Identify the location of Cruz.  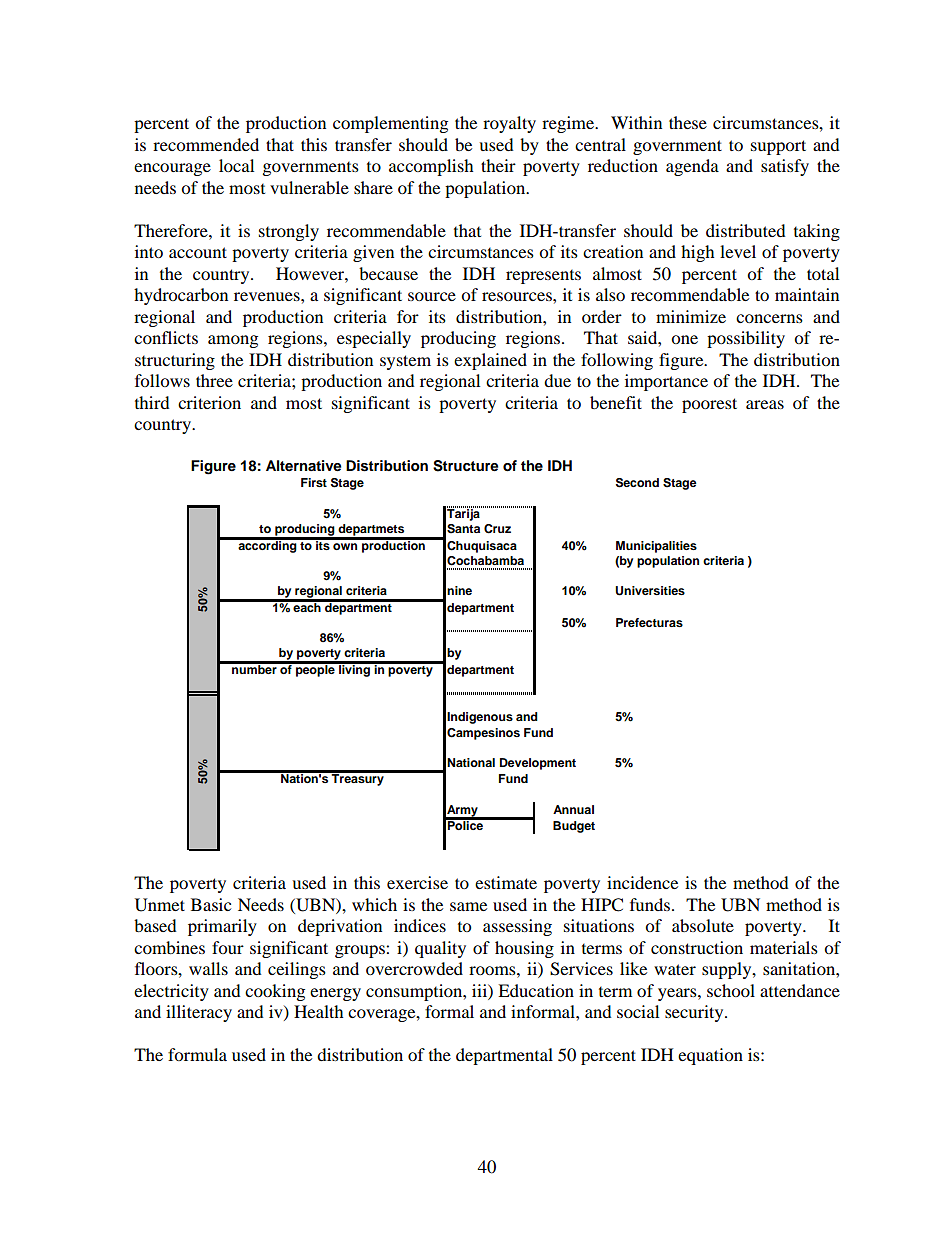
(497, 529).
